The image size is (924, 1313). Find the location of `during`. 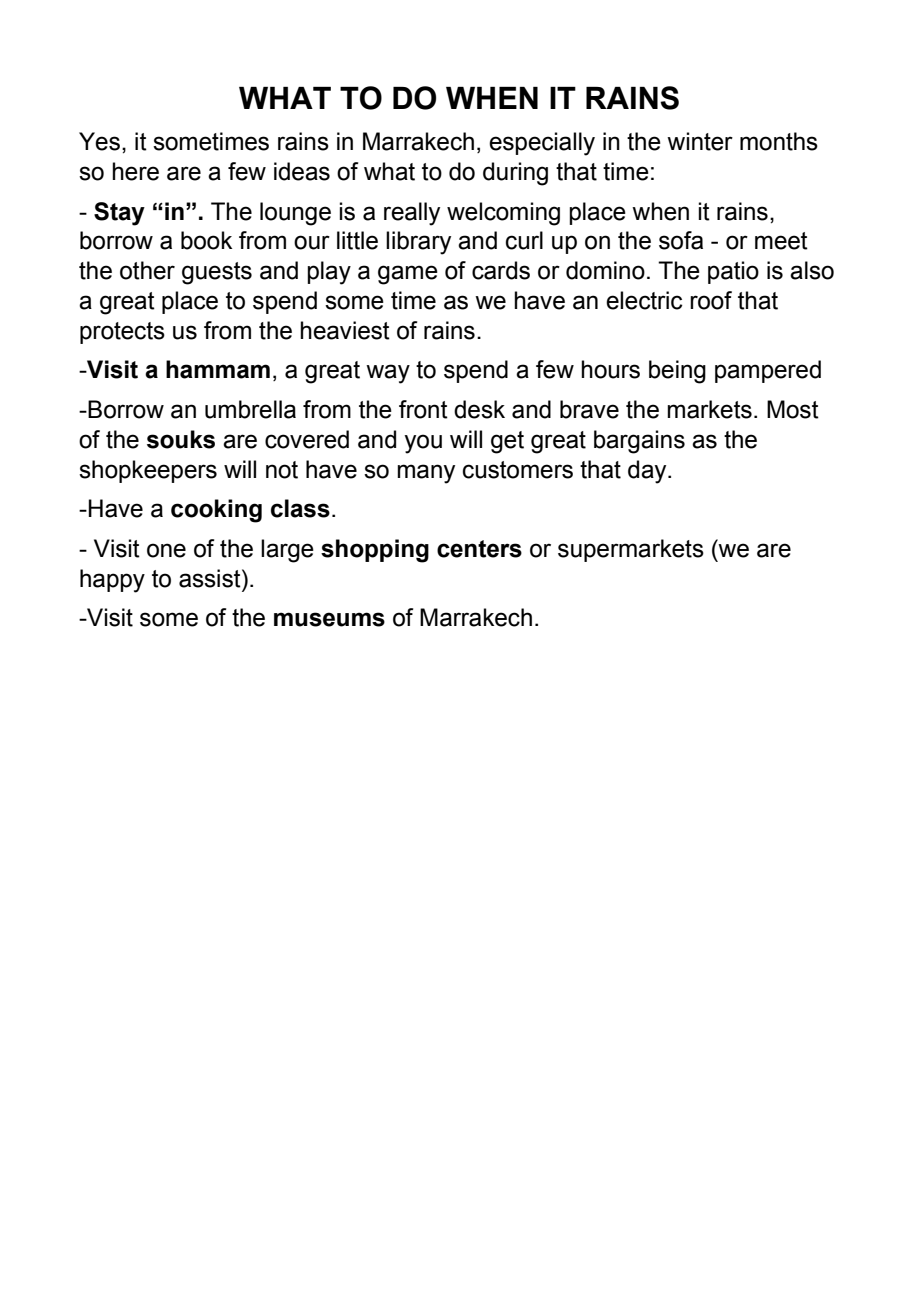

during is located at coordinates (515, 174).
